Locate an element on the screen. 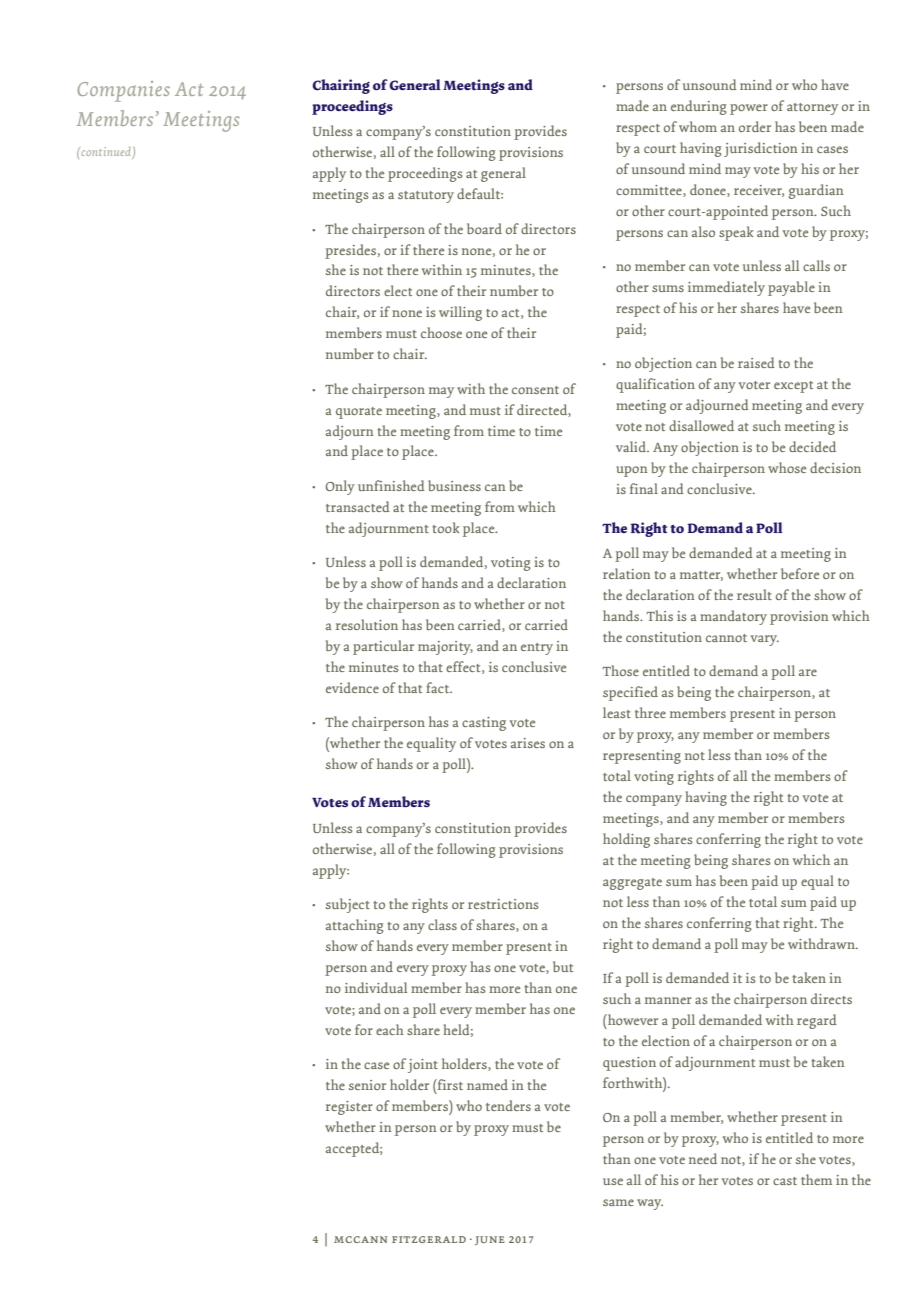  order is located at coordinates (755, 126).
